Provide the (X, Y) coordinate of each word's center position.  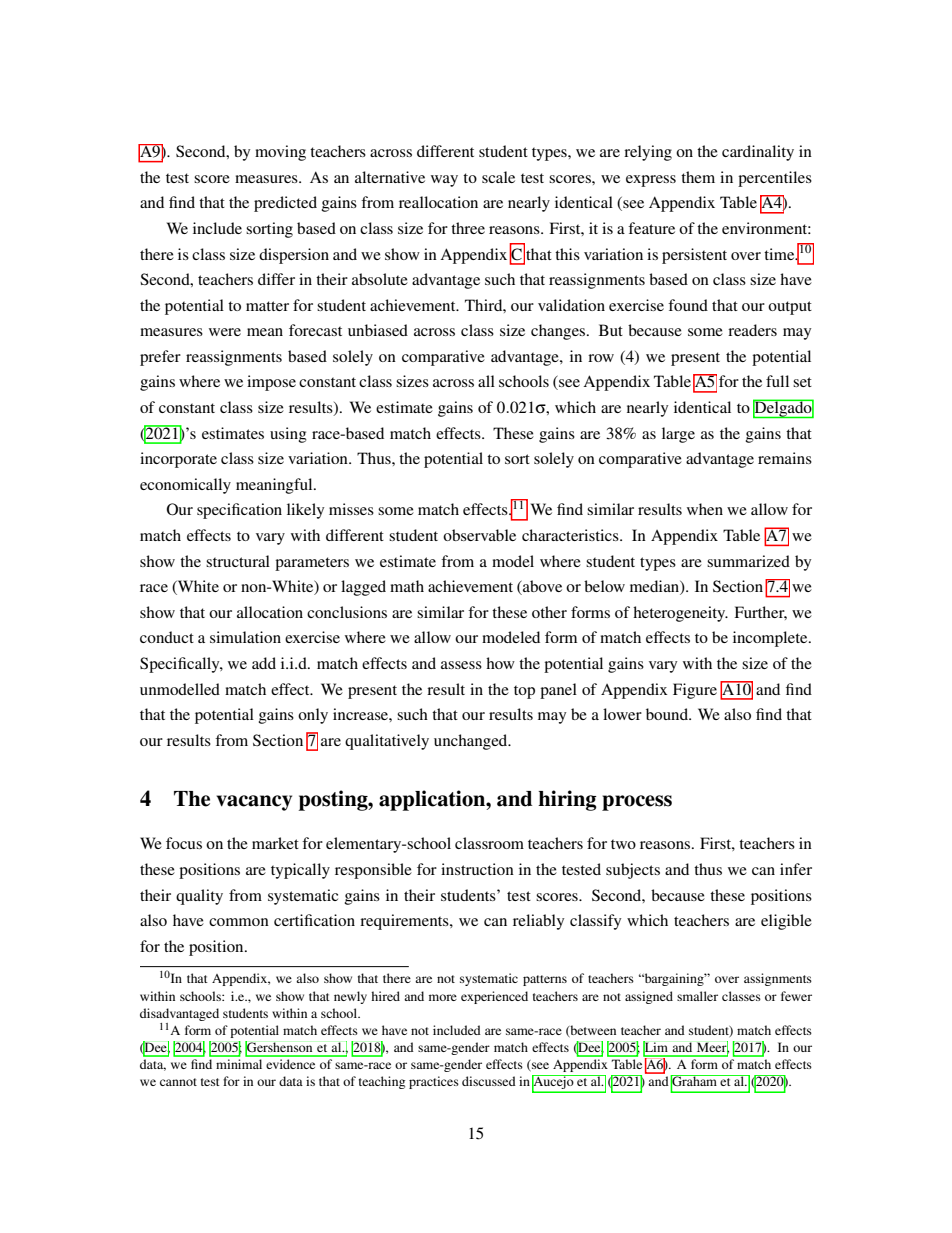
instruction (477, 869)
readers (752, 330)
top (524, 692)
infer (796, 869)
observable (479, 535)
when (705, 509)
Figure (695, 691)
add (264, 663)
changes (559, 332)
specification (239, 511)
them (698, 177)
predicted (285, 204)
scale (498, 177)
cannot (178, 1082)
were (225, 332)
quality (199, 897)
